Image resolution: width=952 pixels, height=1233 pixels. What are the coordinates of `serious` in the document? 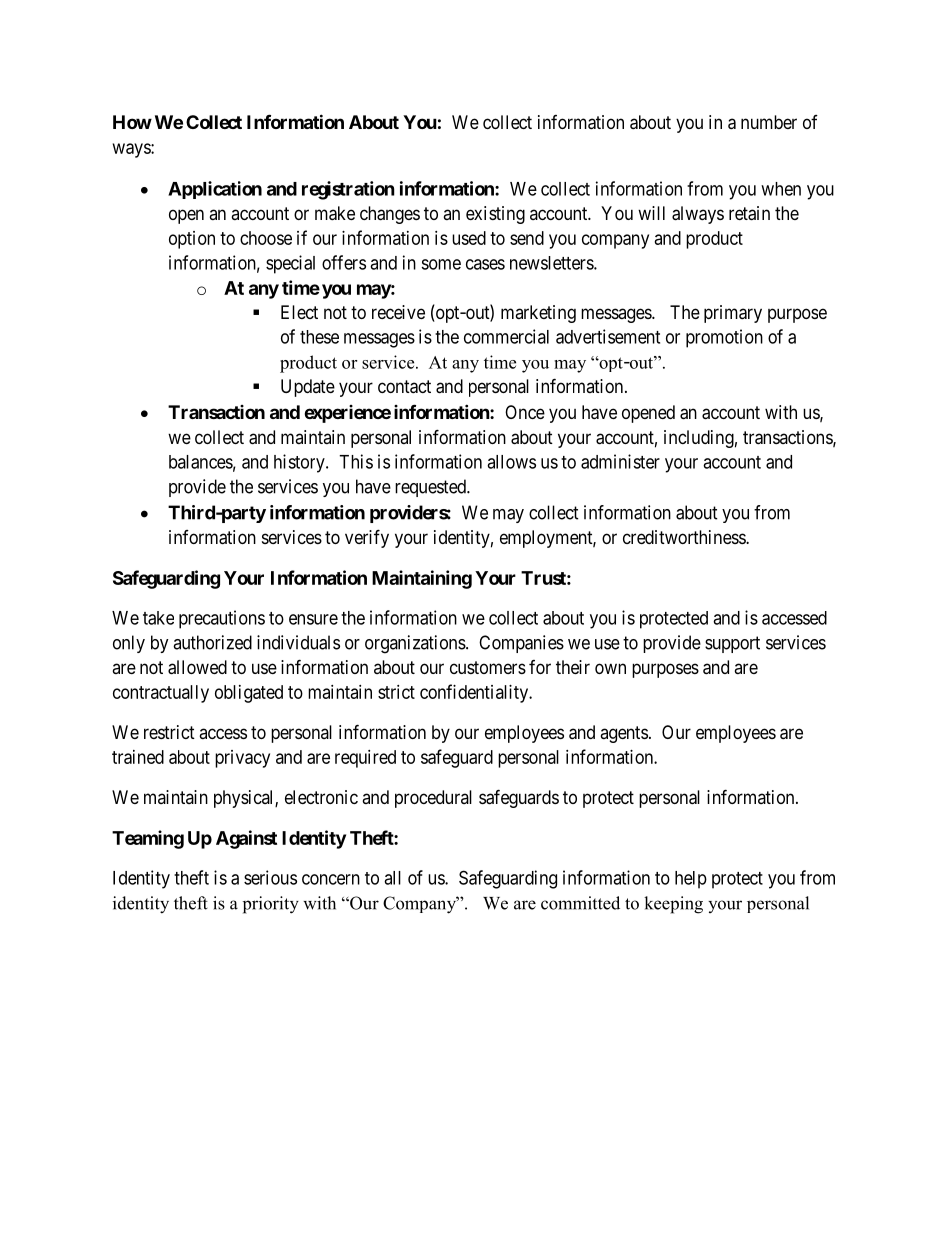 It's located at (270, 877).
